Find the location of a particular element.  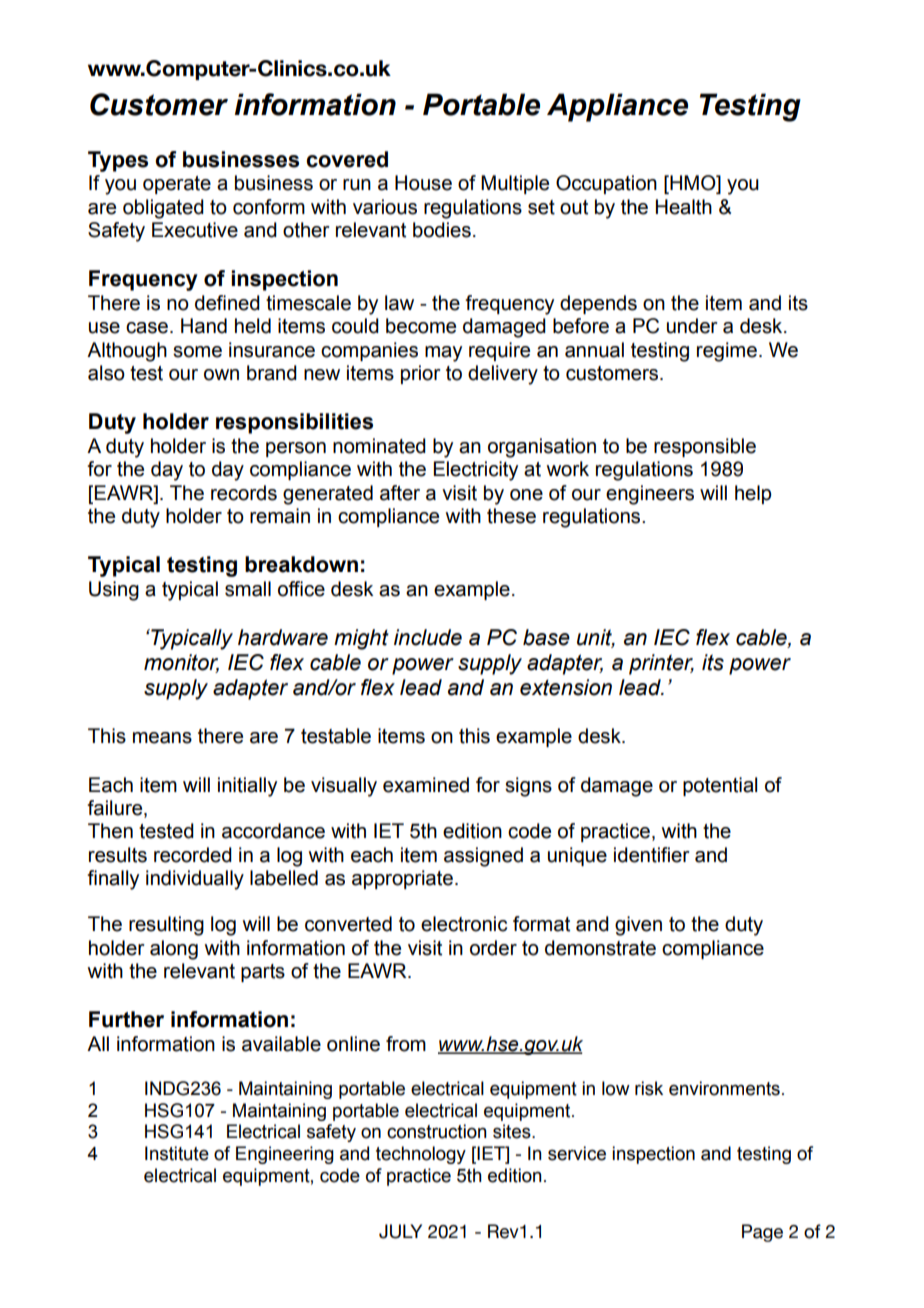

House is located at coordinates (423, 183).
